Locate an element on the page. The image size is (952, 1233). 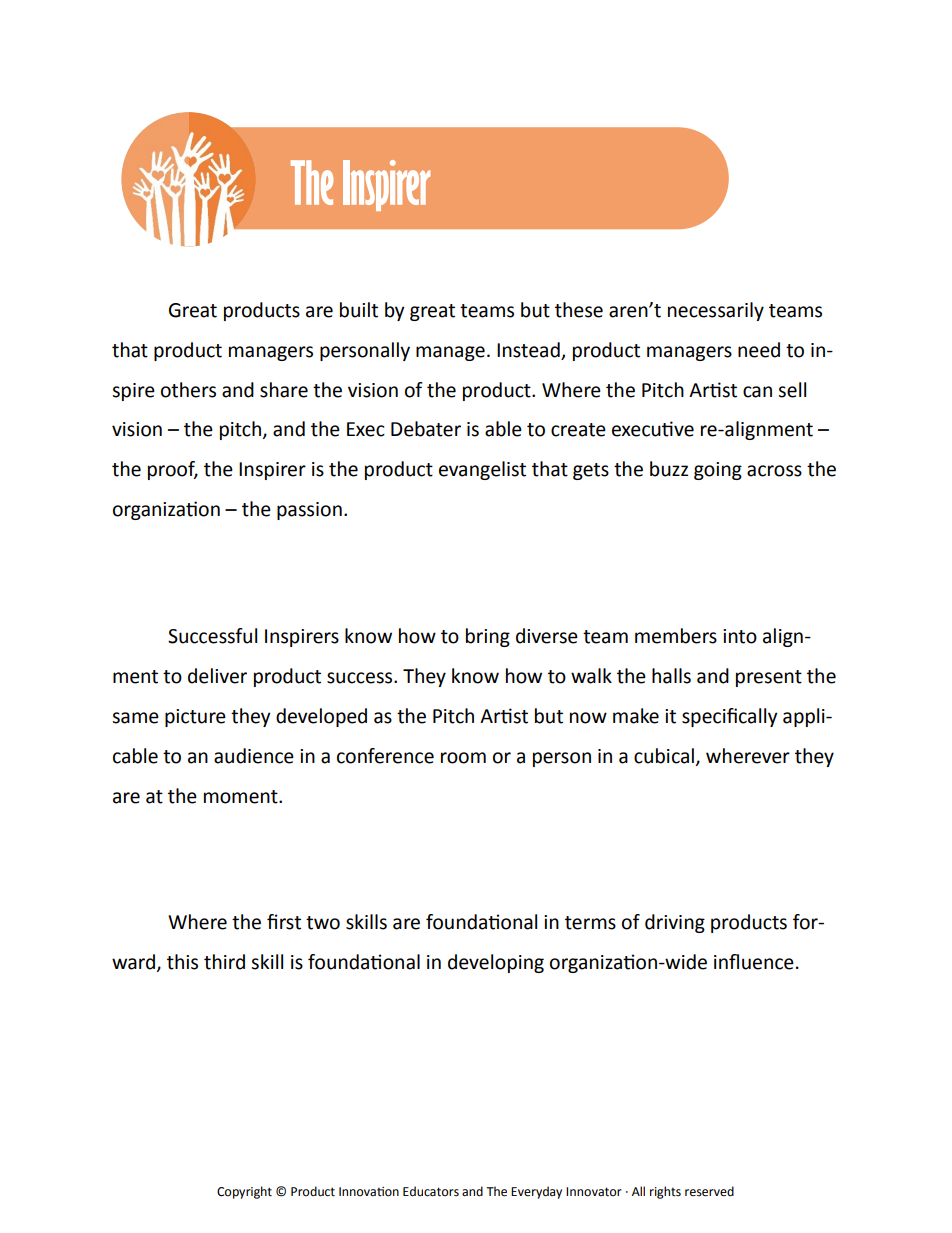
Copyright is located at coordinates (244, 1192).
